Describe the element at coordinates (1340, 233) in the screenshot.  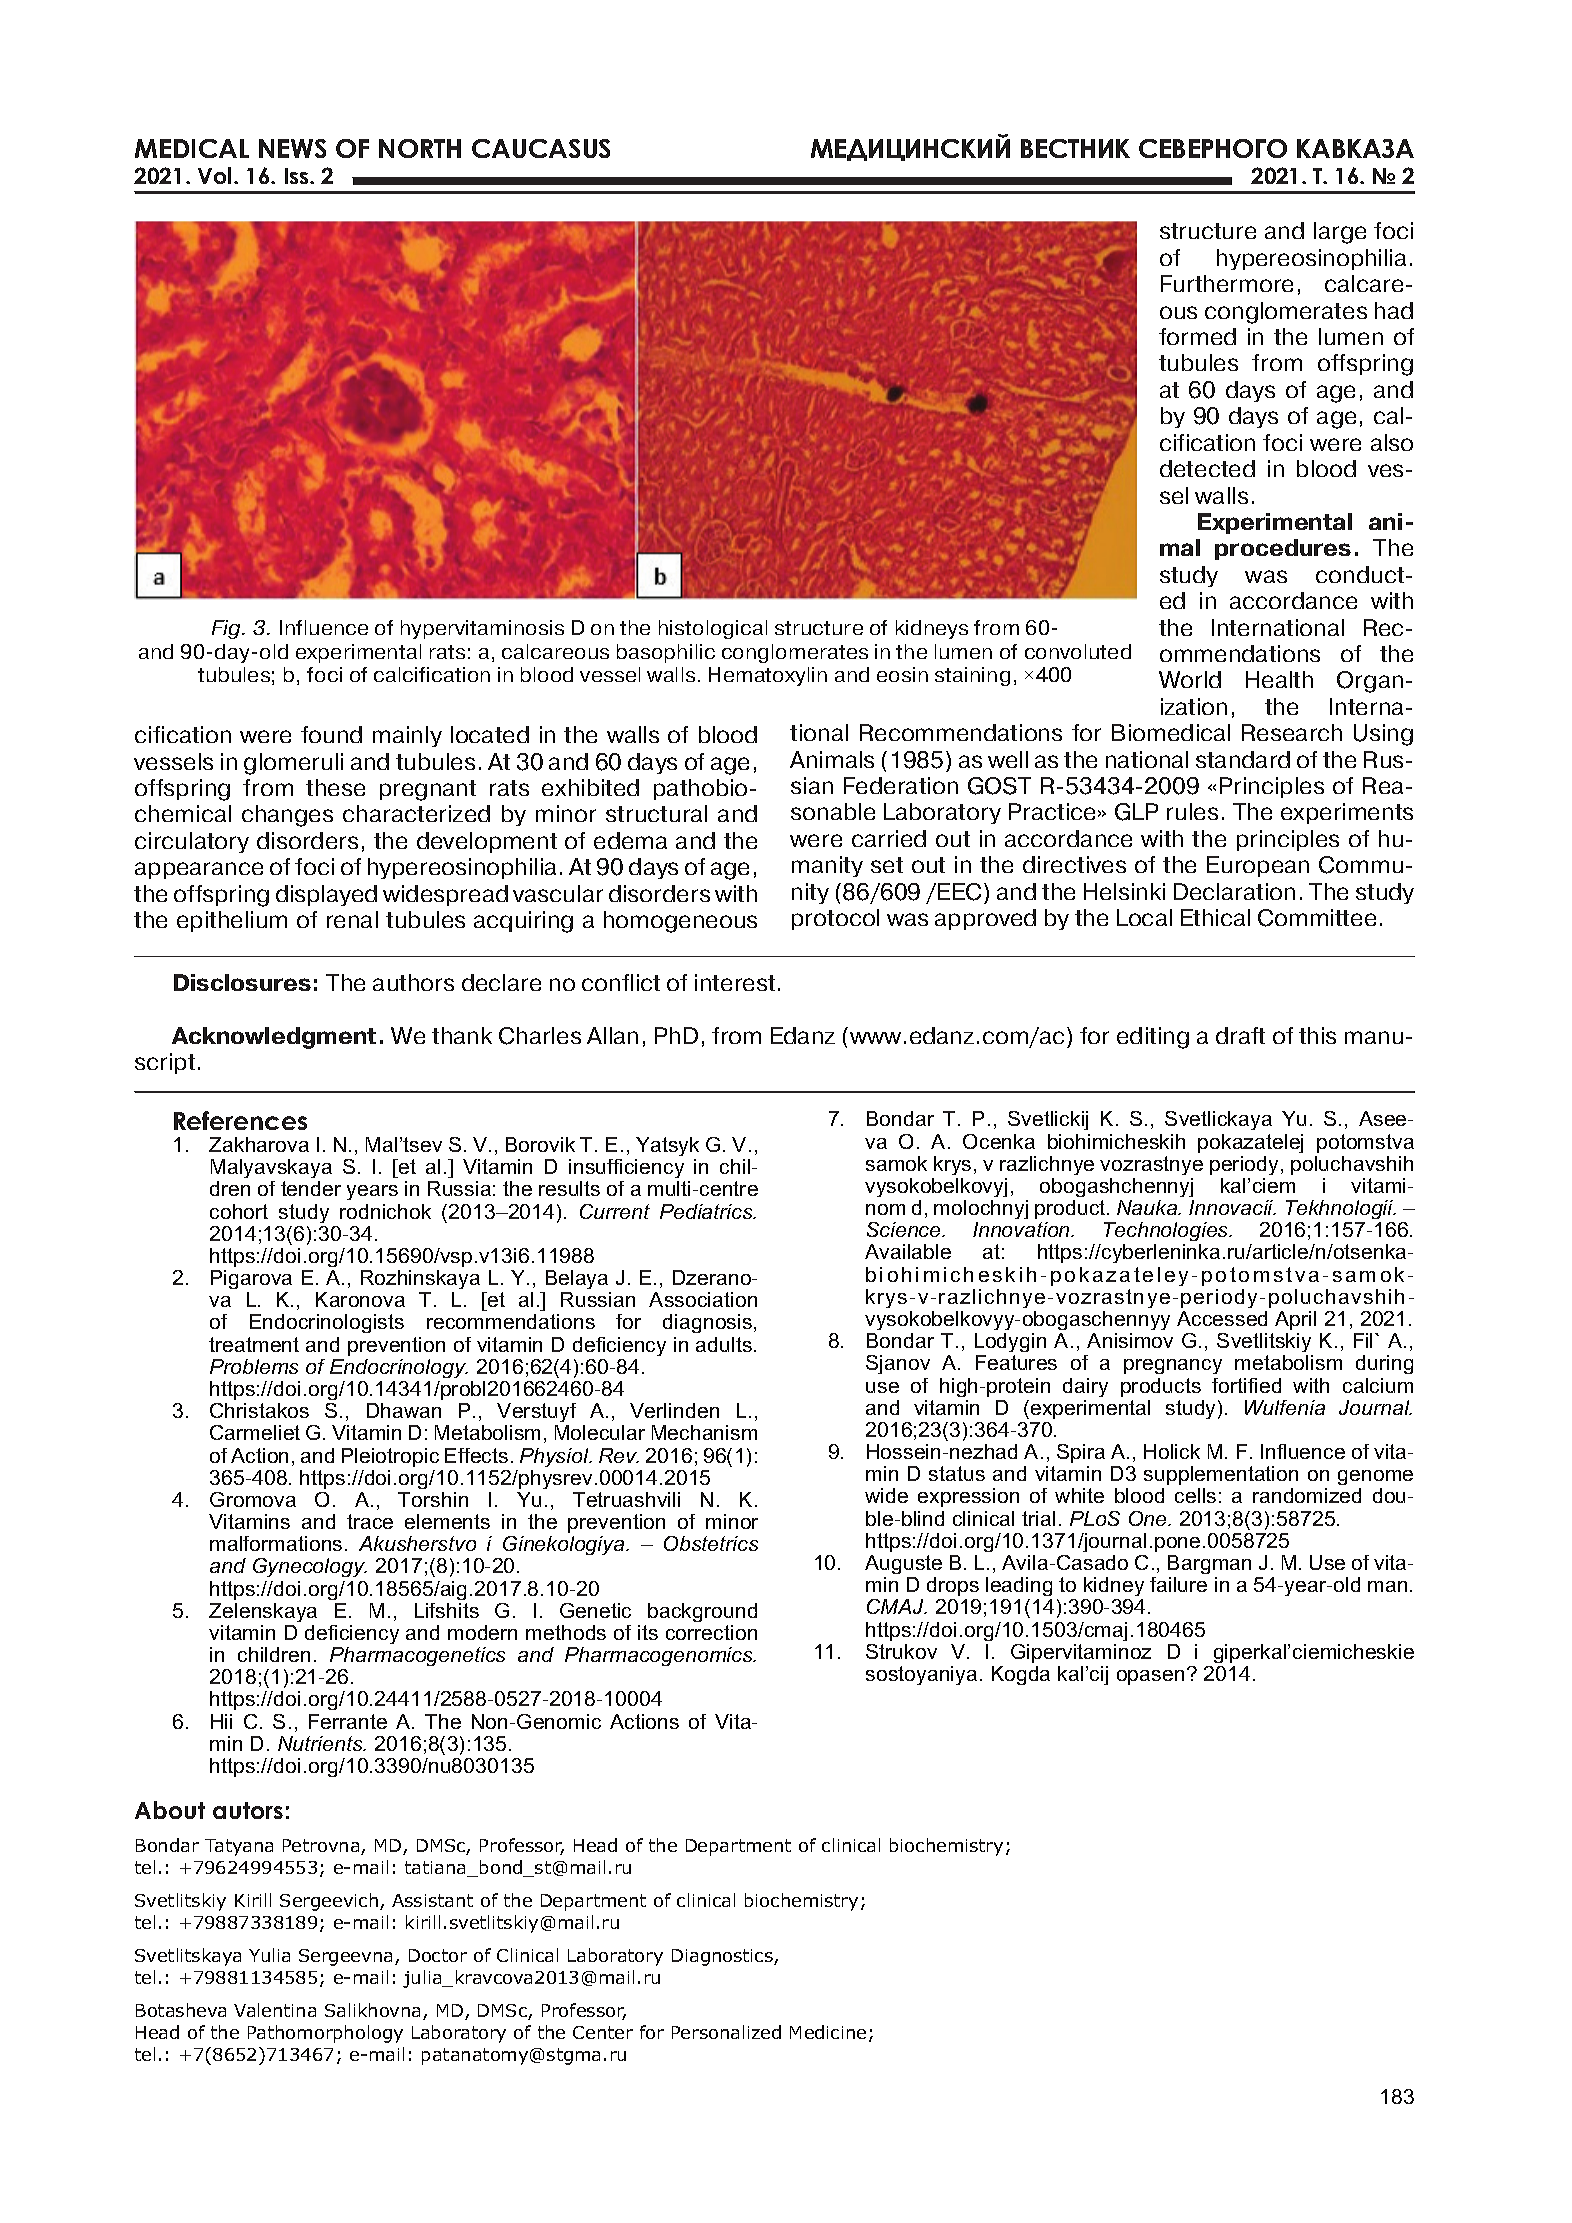
I see `large` at that location.
